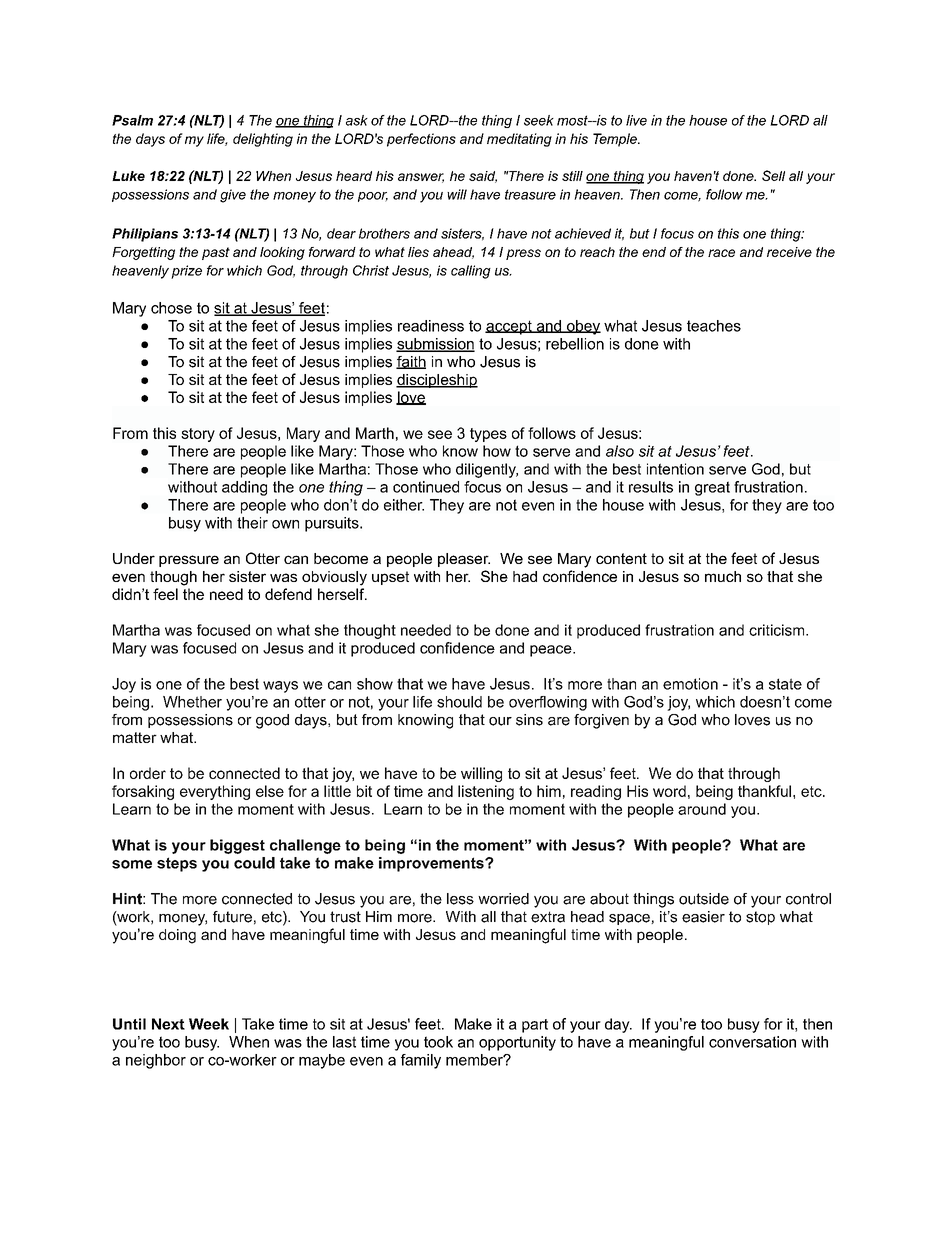 This image has width=952, height=1233. Describe the element at coordinates (432, 864) in the image. I see `improvements` at that location.
